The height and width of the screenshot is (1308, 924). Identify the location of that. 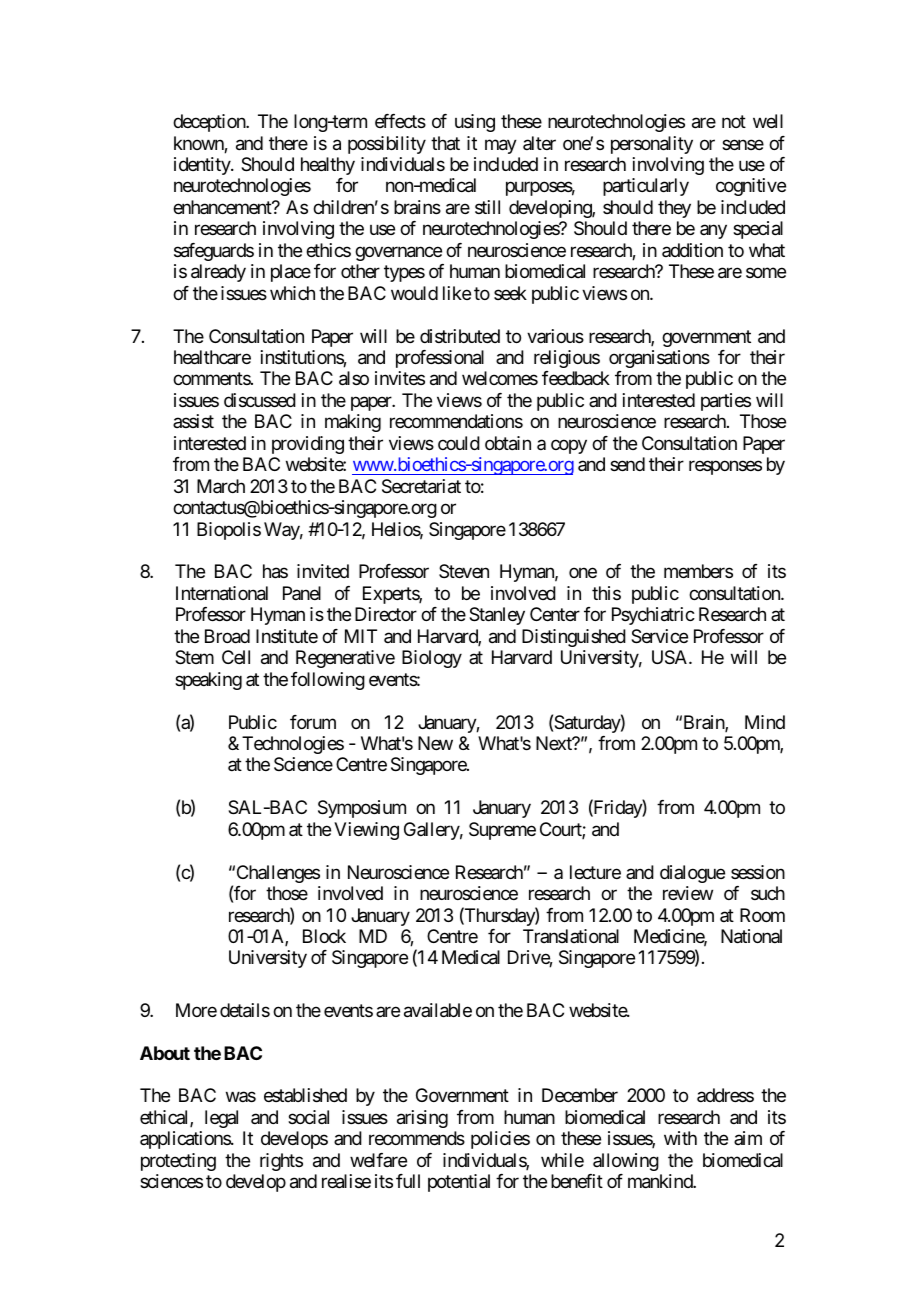
(445, 143).
